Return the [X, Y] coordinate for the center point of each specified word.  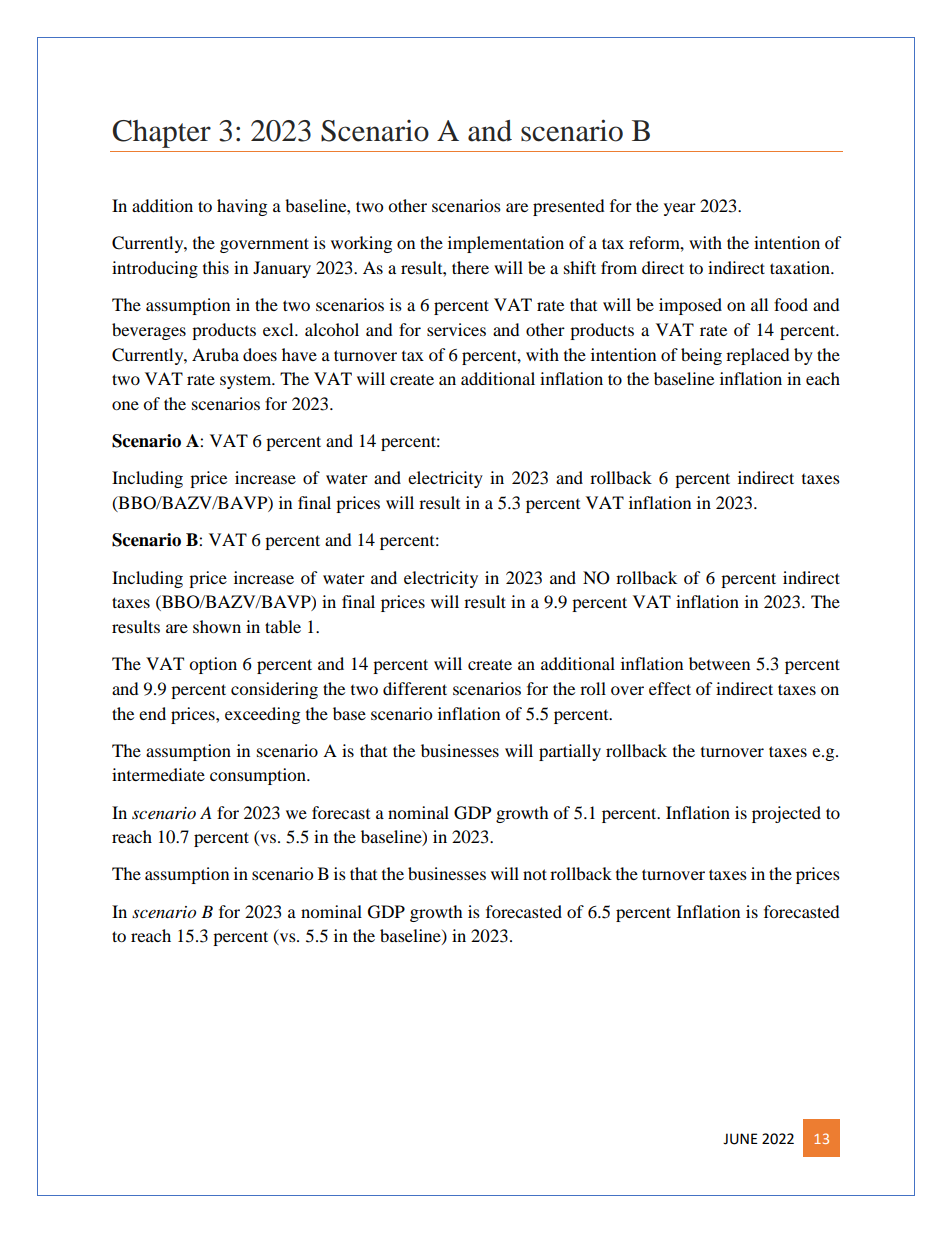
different [415, 688]
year [680, 209]
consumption [259, 776]
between [719, 663]
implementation [506, 244]
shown [217, 626]
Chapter [162, 134]
